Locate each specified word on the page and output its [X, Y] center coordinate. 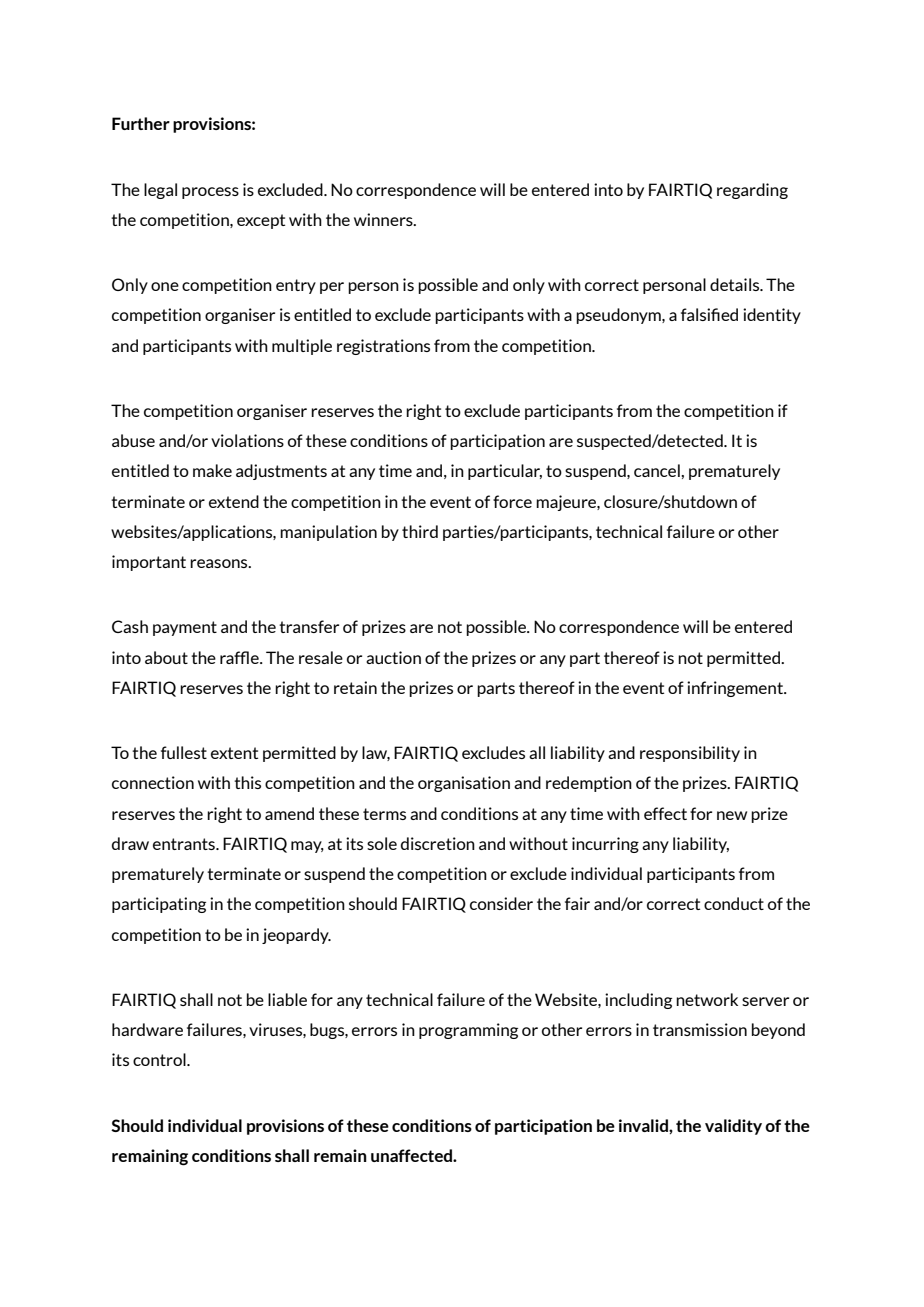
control [160, 1059]
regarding [752, 191]
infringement [736, 689]
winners [384, 219]
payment [185, 628]
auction [393, 657]
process [210, 193]
